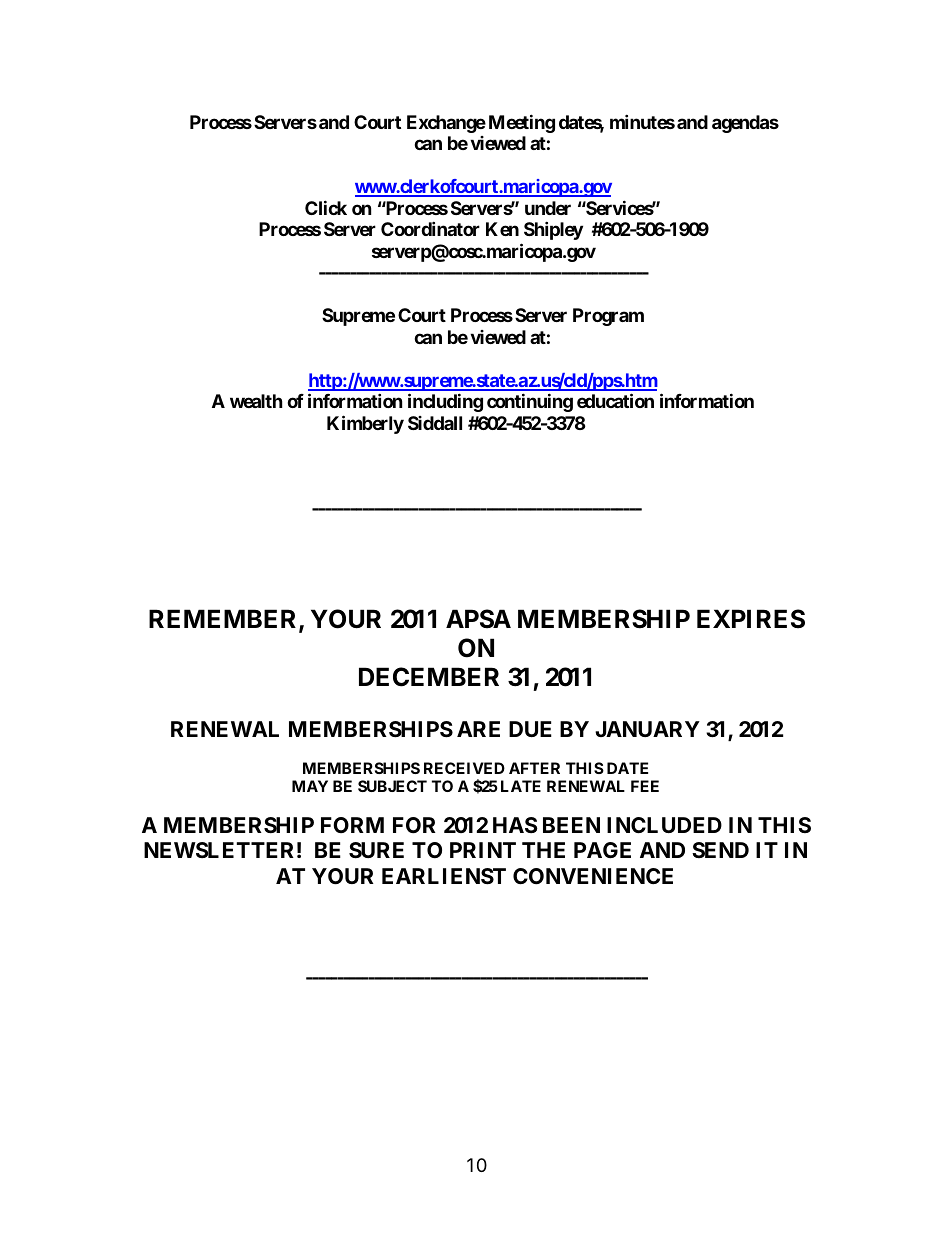 This document has height=1233, width=952. Describe the element at coordinates (446, 124) in the document. I see `Exchange` at that location.
